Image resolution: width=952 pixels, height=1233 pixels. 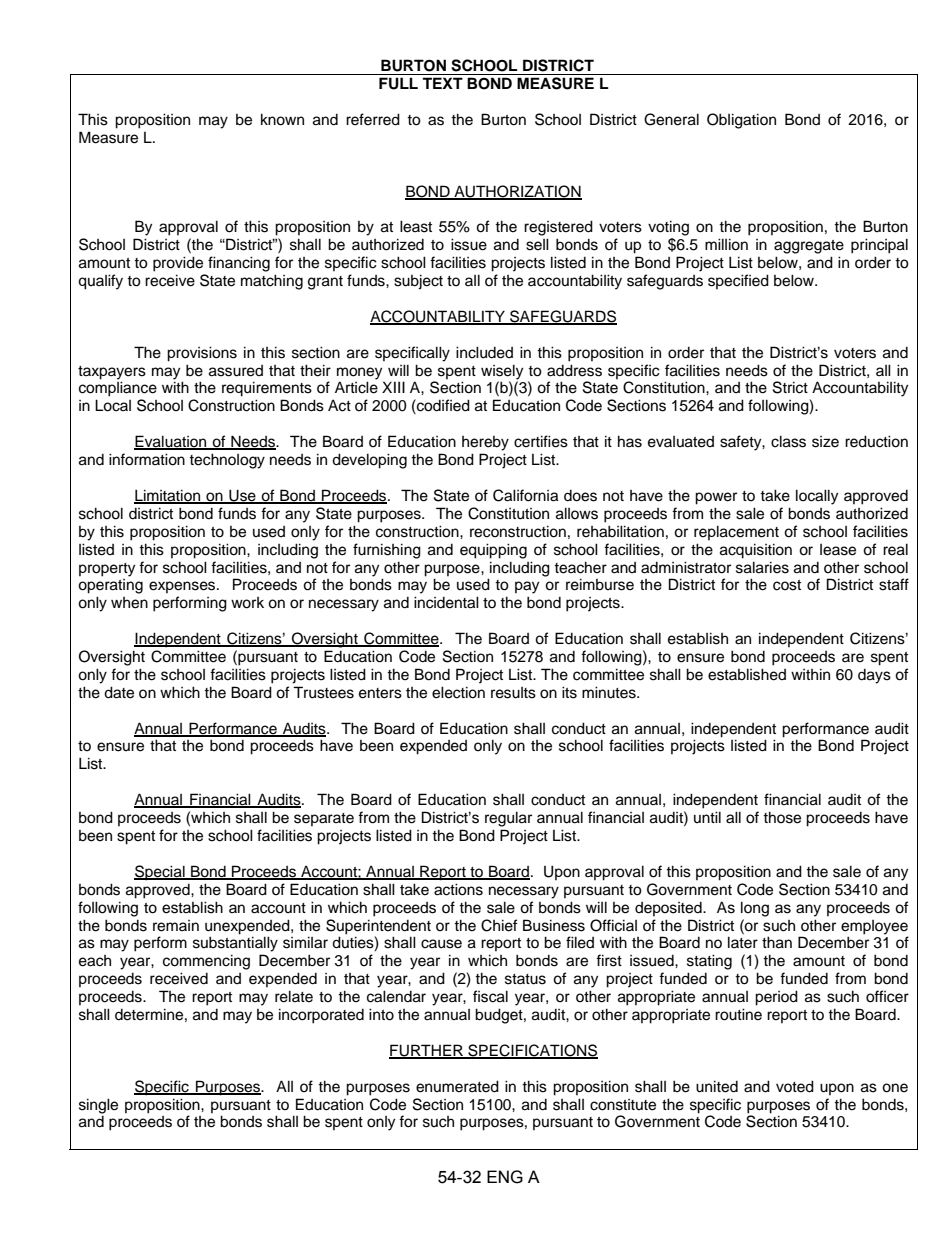 I want to click on results, so click(x=513, y=693).
